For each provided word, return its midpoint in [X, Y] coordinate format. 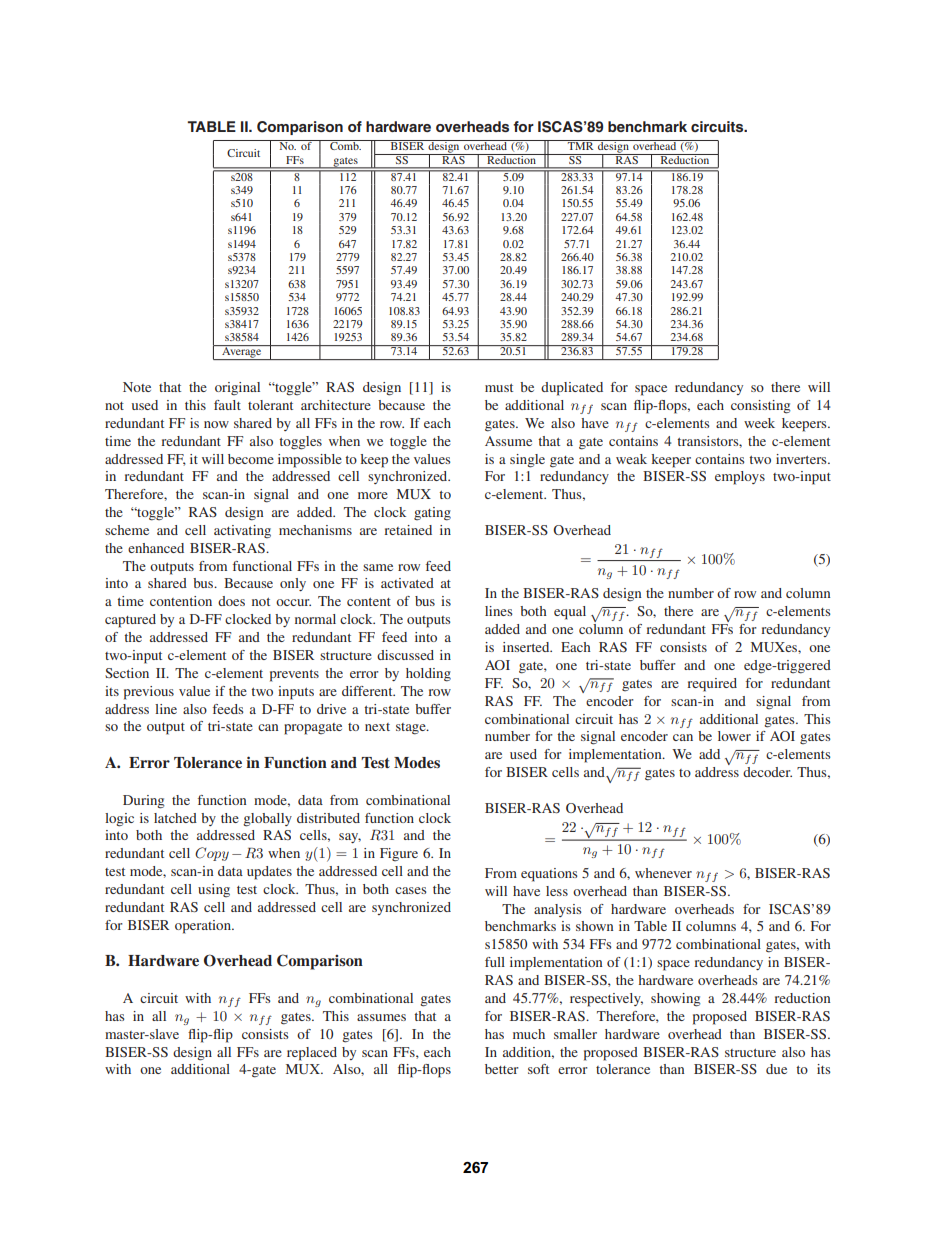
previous [149, 693]
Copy [212, 854]
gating [432, 514]
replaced [312, 1054]
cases [411, 890]
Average [242, 352]
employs [740, 478]
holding [428, 675]
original [237, 388]
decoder [767, 772]
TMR [581, 145]
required [712, 685]
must [499, 388]
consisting [761, 407]
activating [242, 531]
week [759, 423]
